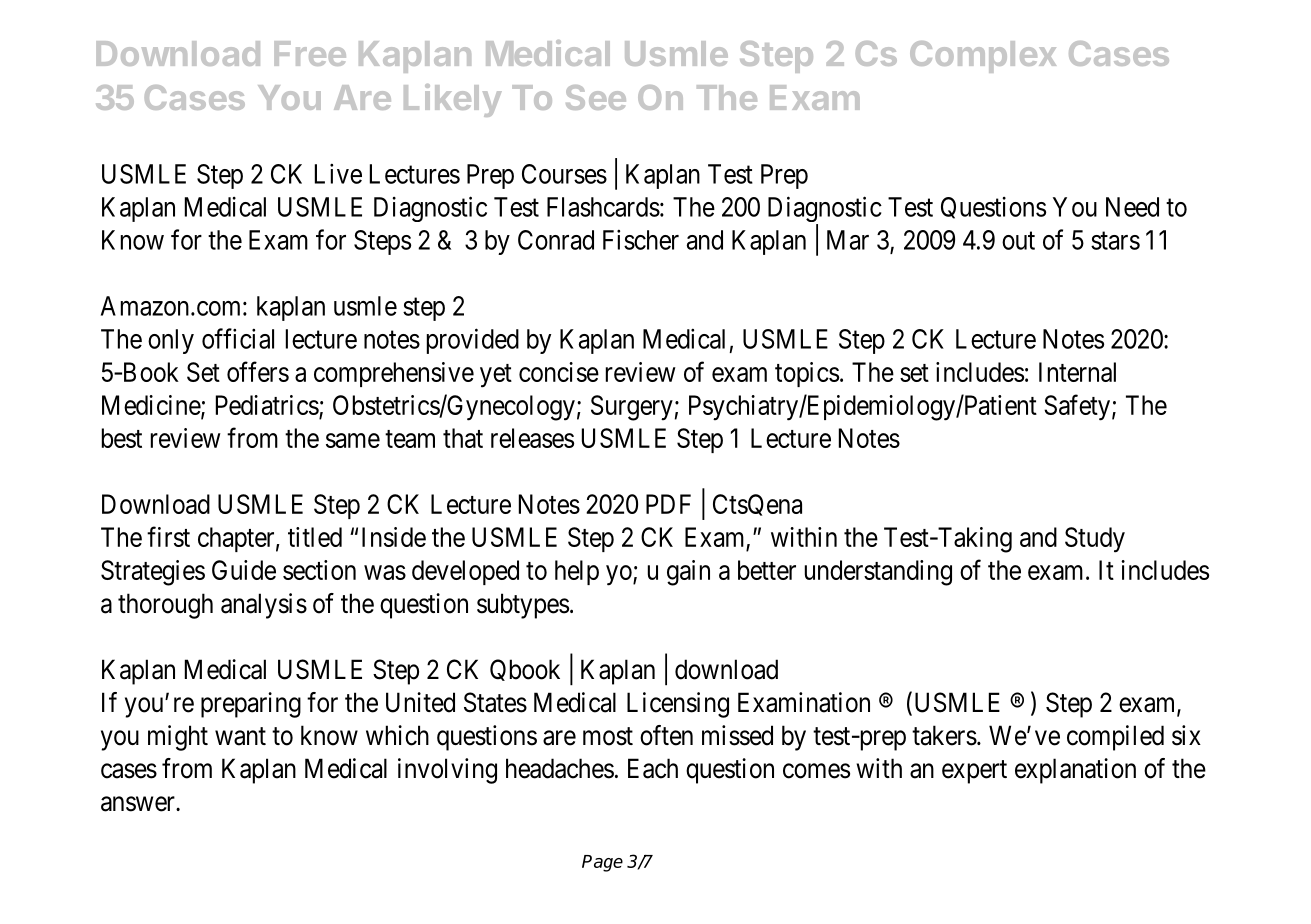  Describe the element at coordinates (668, 504) in the document. I see `PDF` at that location.
